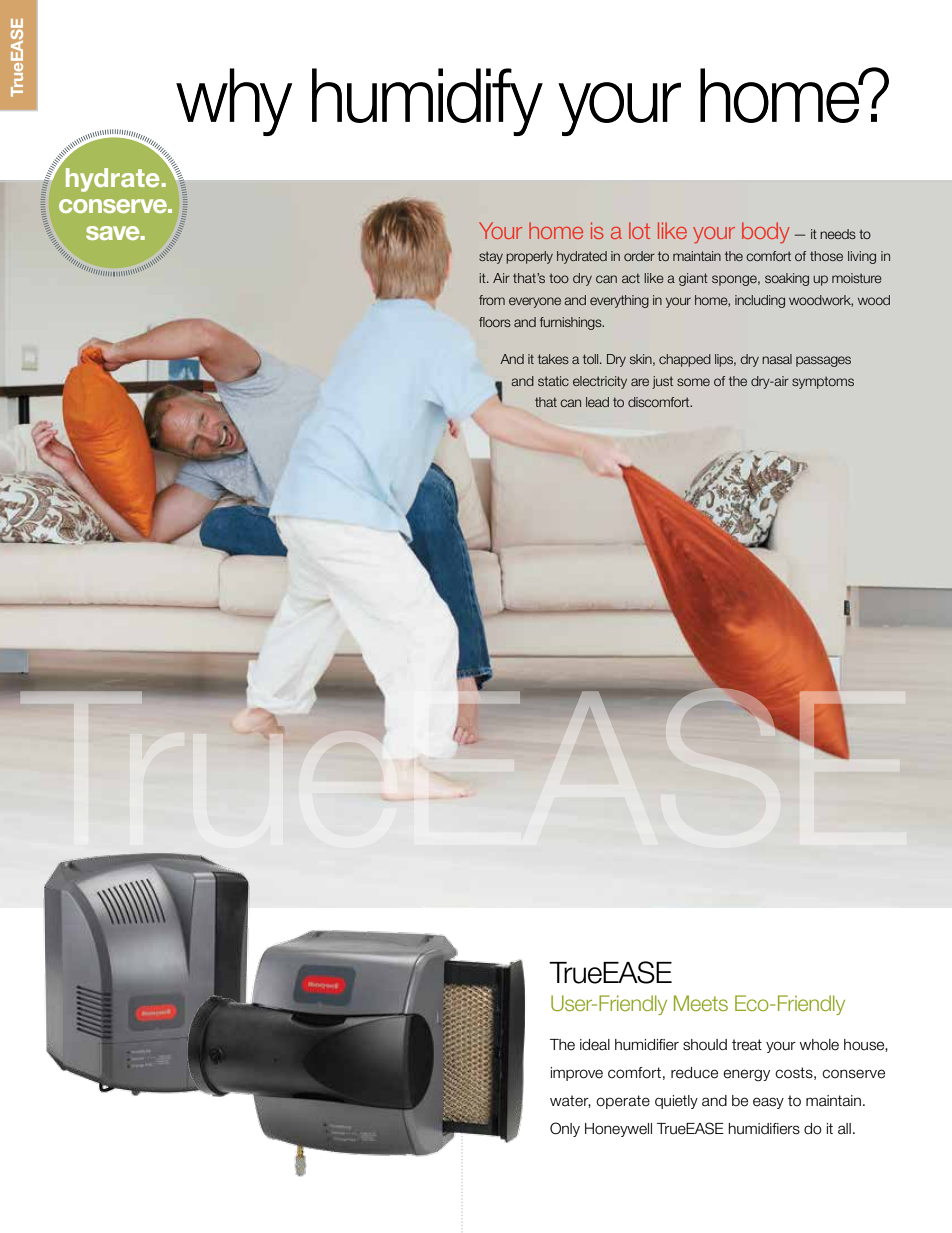 Image resolution: width=952 pixels, height=1233 pixels. What do you see at coordinates (495, 322) in the page?
I see `floors` at bounding box center [495, 322].
